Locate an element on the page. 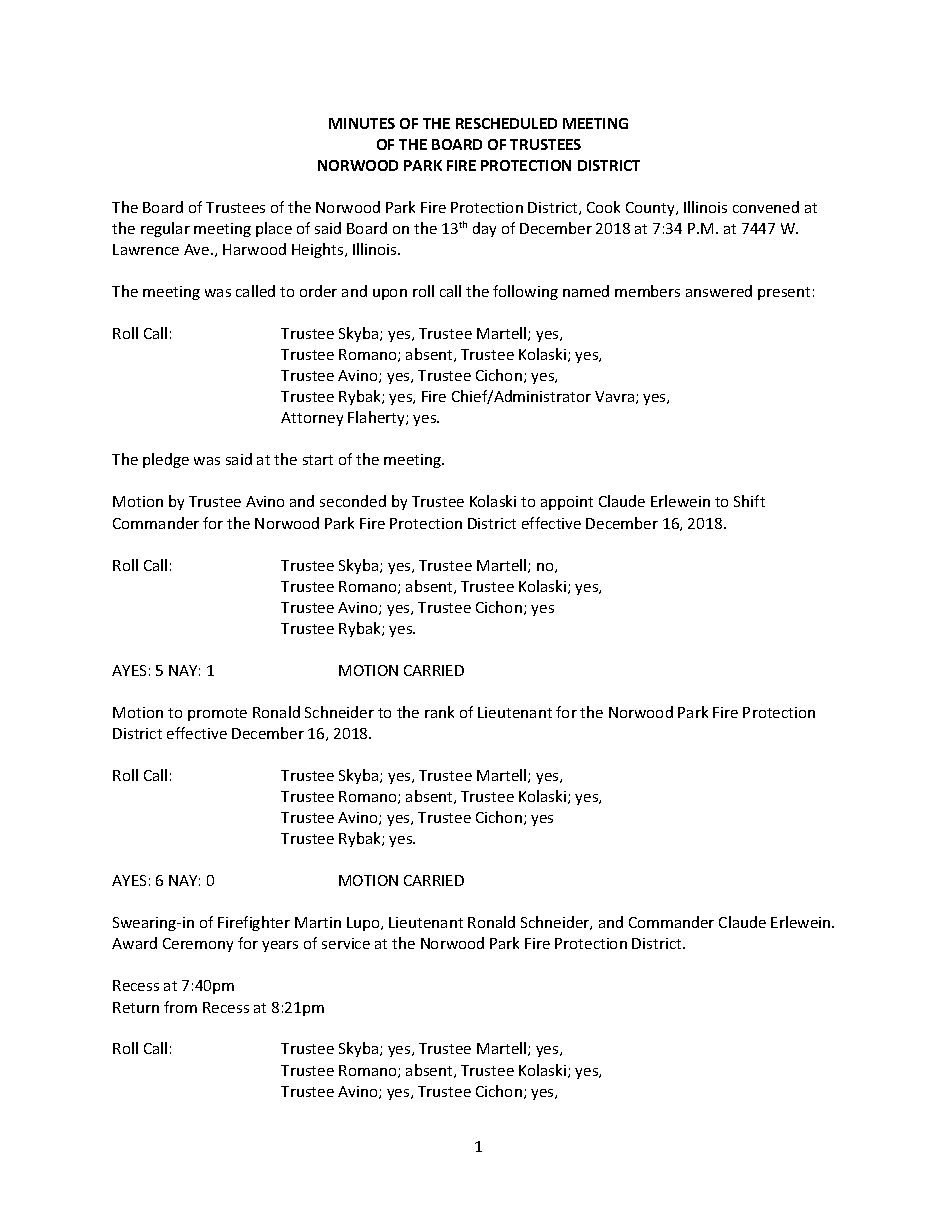  pledge is located at coordinates (166, 460).
